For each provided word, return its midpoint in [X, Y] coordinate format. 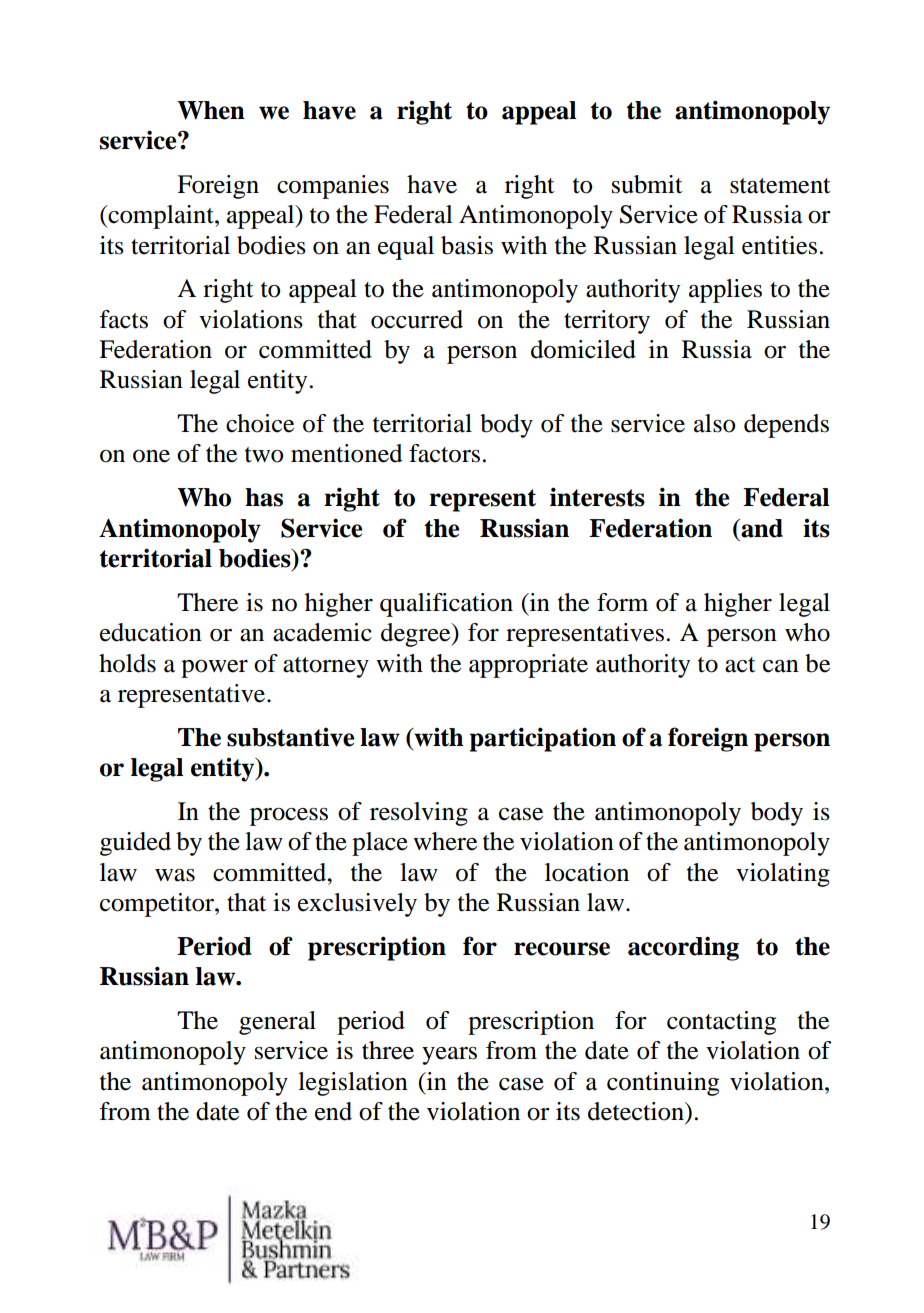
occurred [417, 319]
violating [783, 875]
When [211, 110]
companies [333, 187]
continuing [663, 1084]
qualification [446, 605]
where [445, 841]
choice [260, 423]
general [277, 1023]
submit [647, 184]
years [449, 1056]
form [622, 602]
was [175, 875]
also [714, 423]
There [207, 602]
